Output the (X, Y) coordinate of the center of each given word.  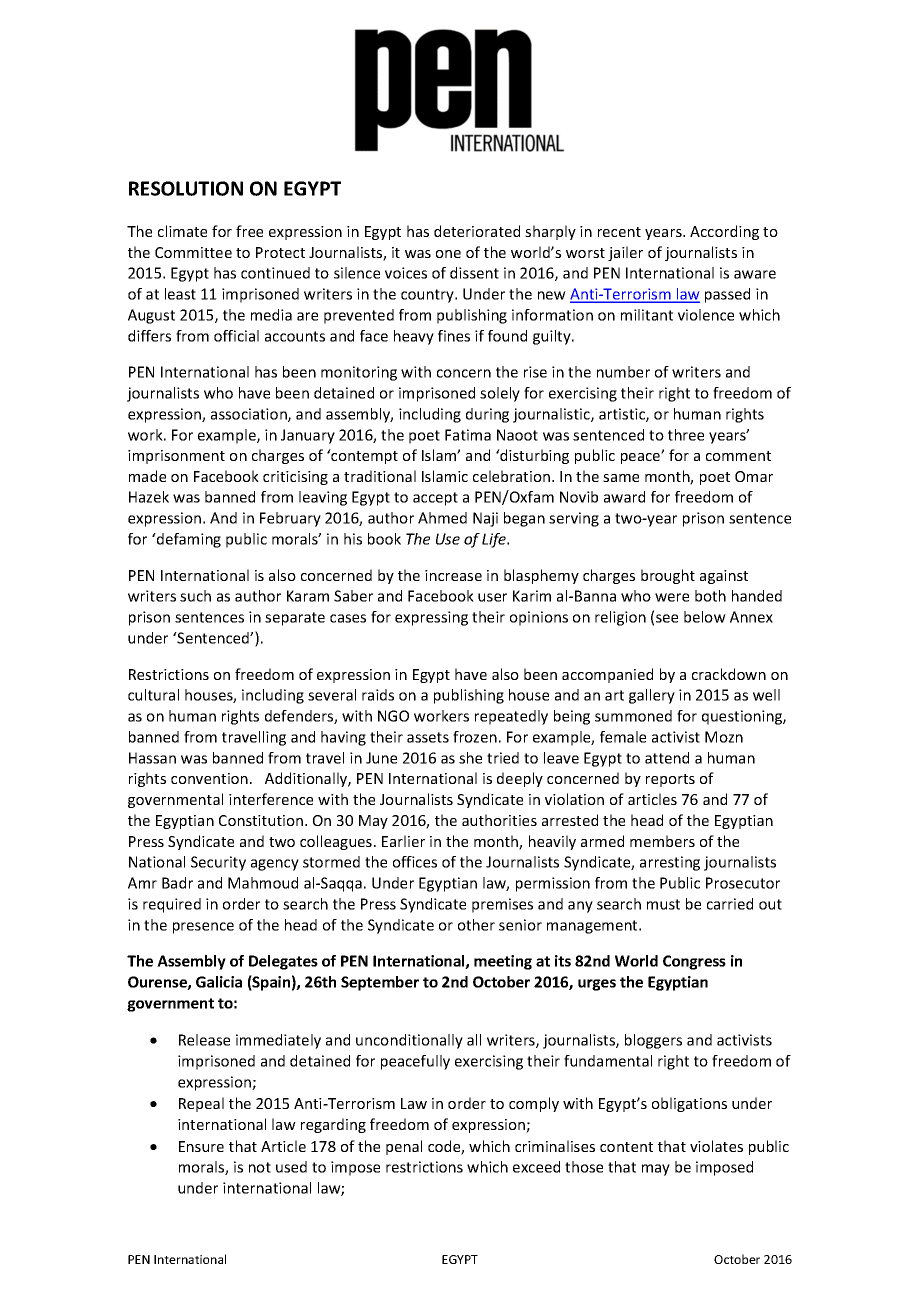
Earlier (403, 841)
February (290, 519)
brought (668, 576)
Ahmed (442, 518)
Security (218, 863)
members (662, 841)
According (724, 232)
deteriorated (477, 231)
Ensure (201, 1146)
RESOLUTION (186, 188)
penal (404, 1147)
